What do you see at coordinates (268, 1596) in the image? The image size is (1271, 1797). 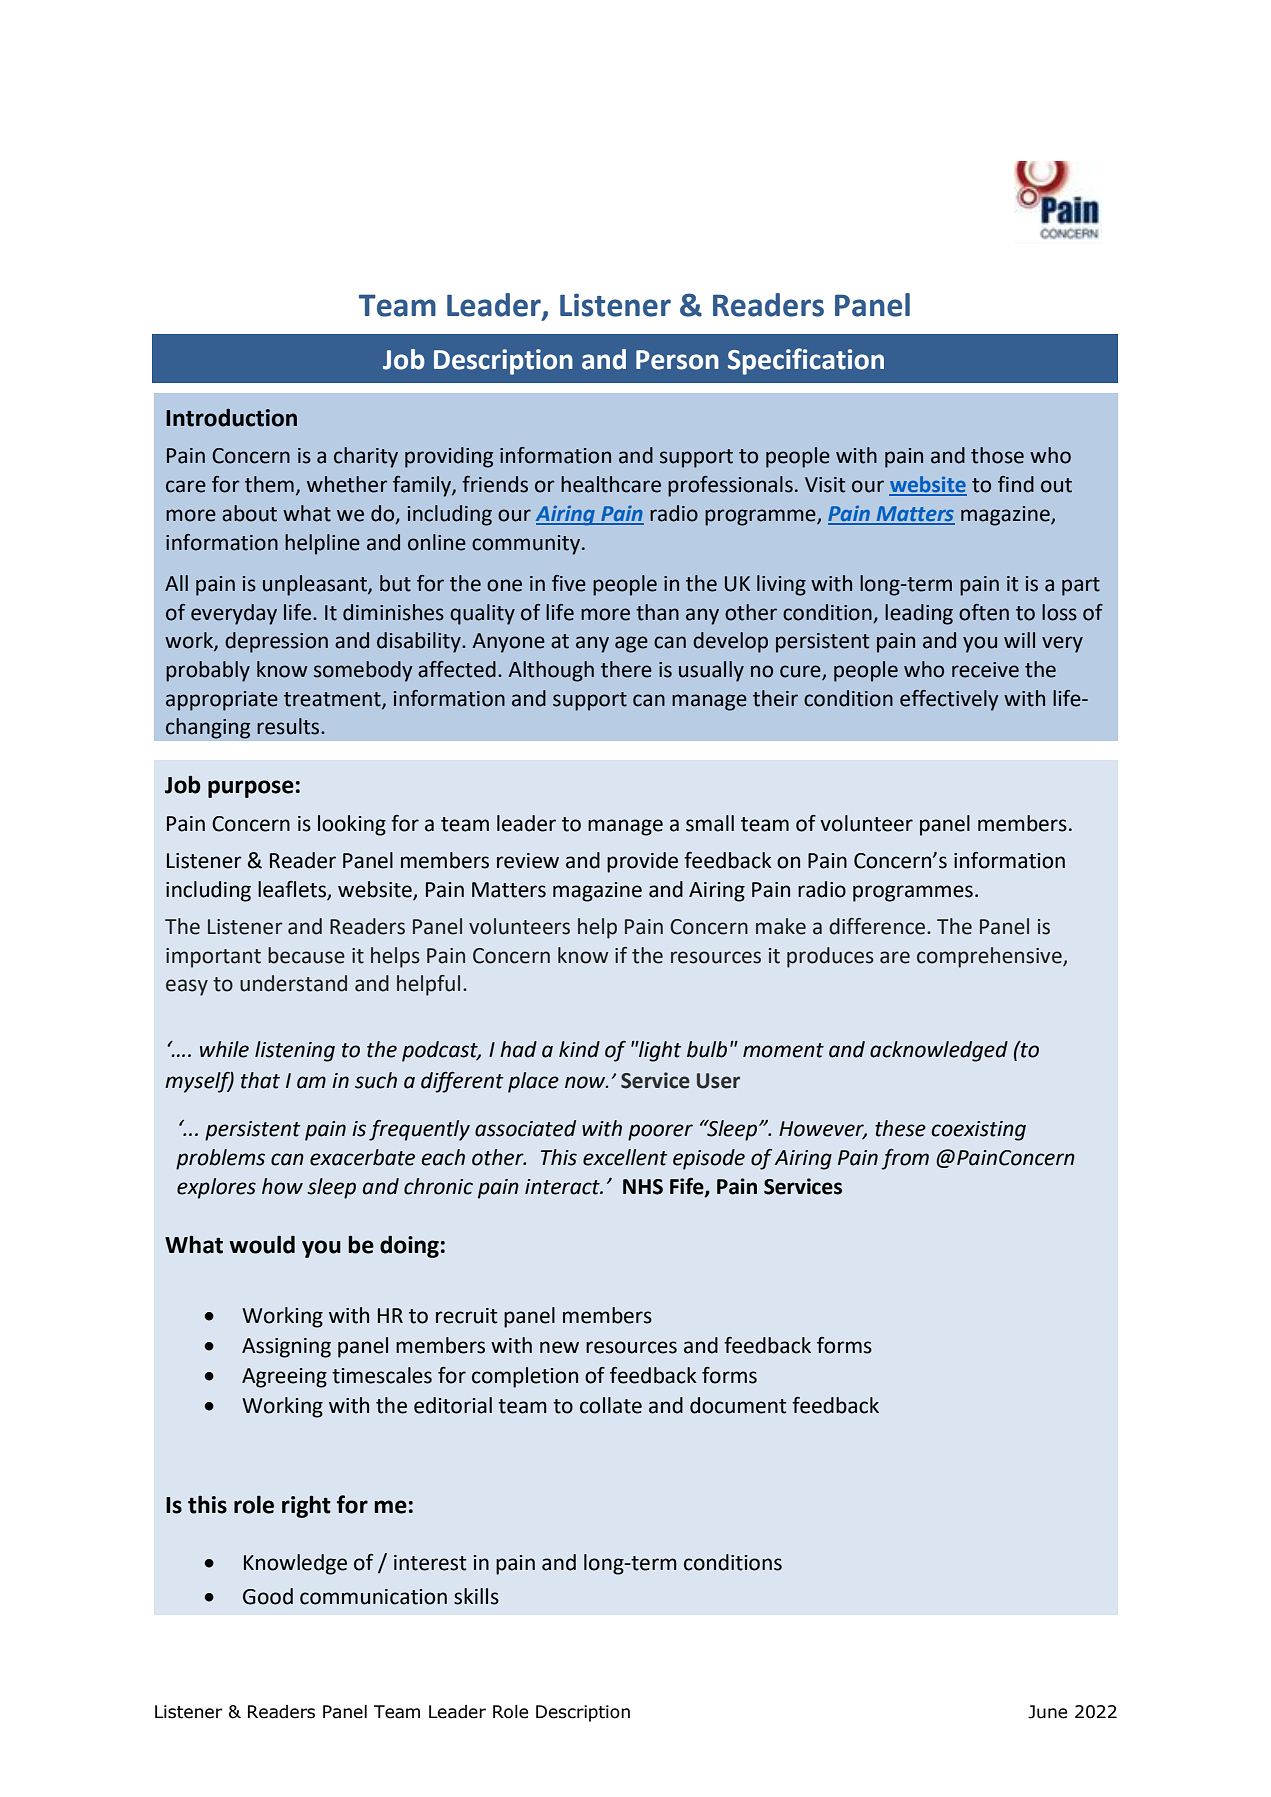 I see `Good` at bounding box center [268, 1596].
